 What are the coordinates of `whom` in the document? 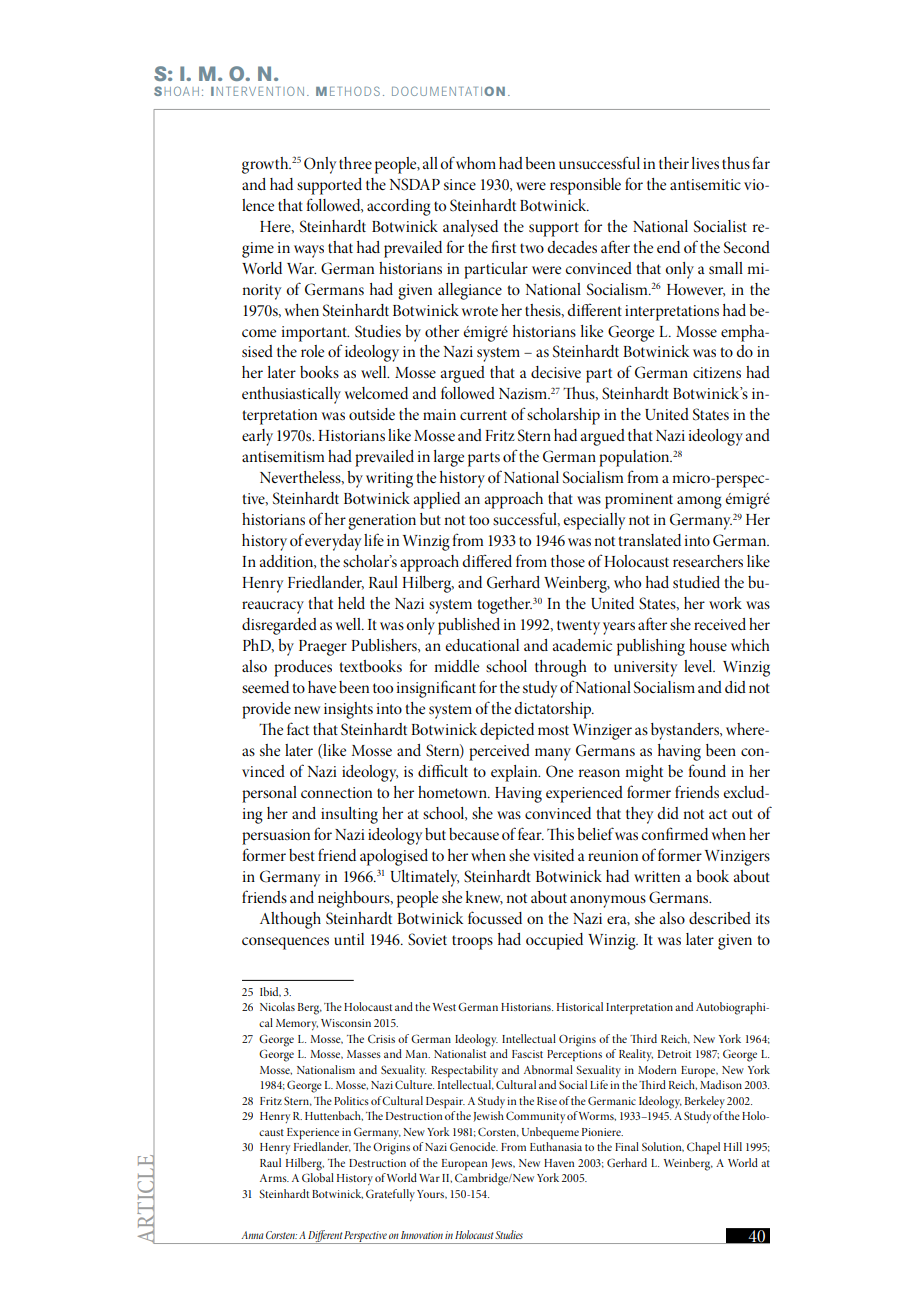 It's located at (476, 163).
